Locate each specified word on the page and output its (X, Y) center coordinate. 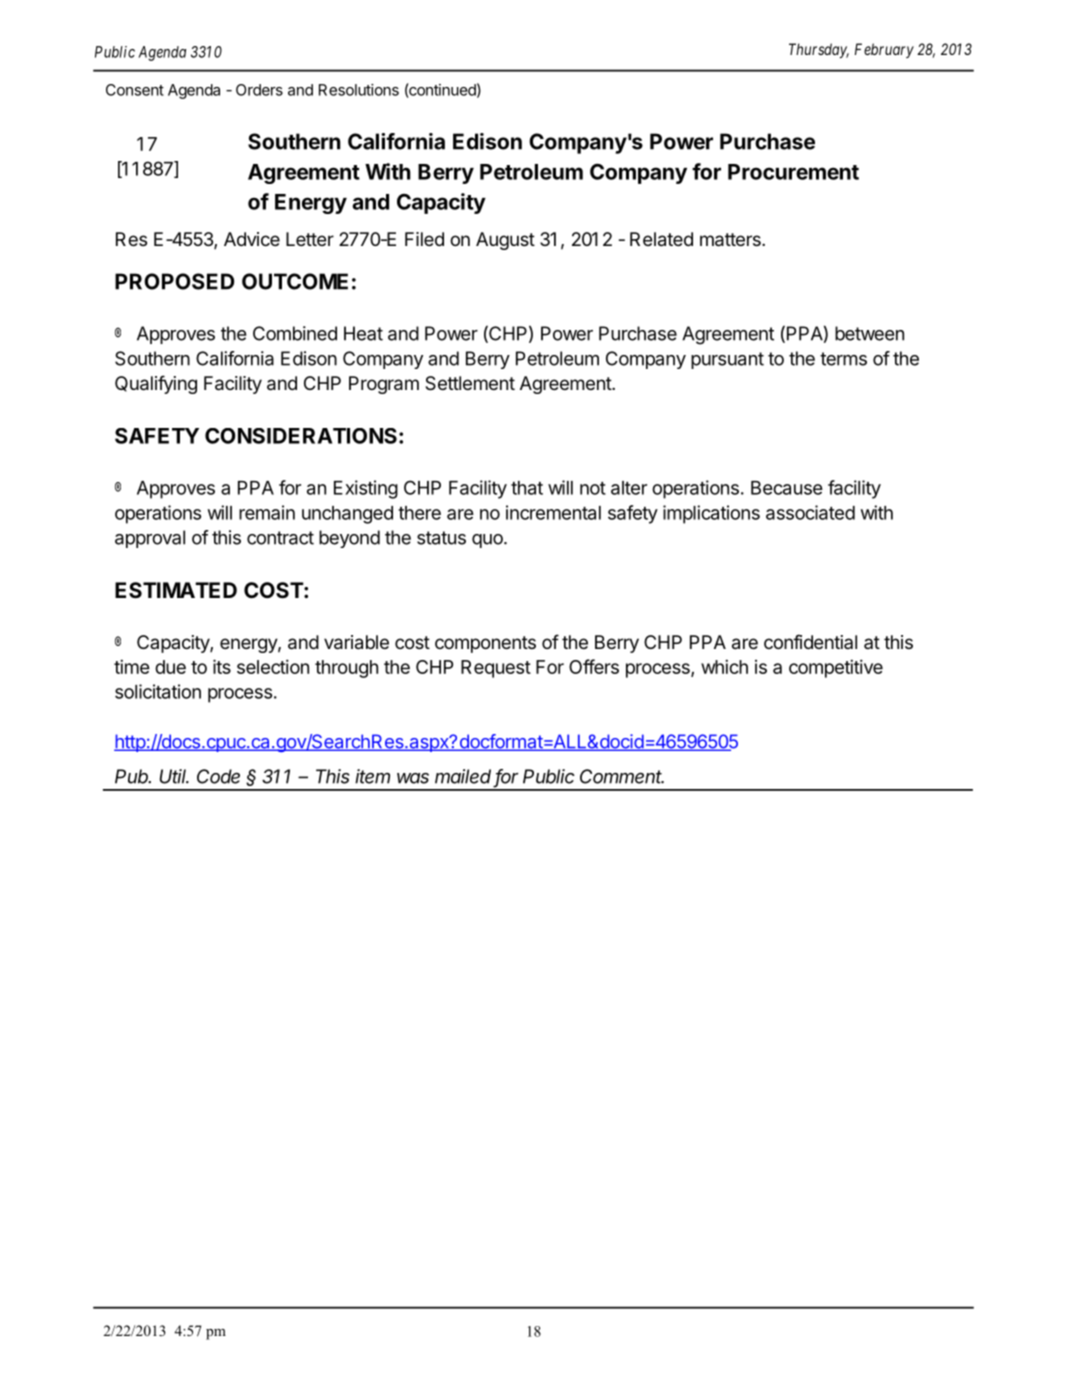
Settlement (470, 383)
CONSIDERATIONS (301, 436)
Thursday (819, 50)
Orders (259, 90)
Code (218, 776)
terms (843, 359)
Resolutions (359, 90)
